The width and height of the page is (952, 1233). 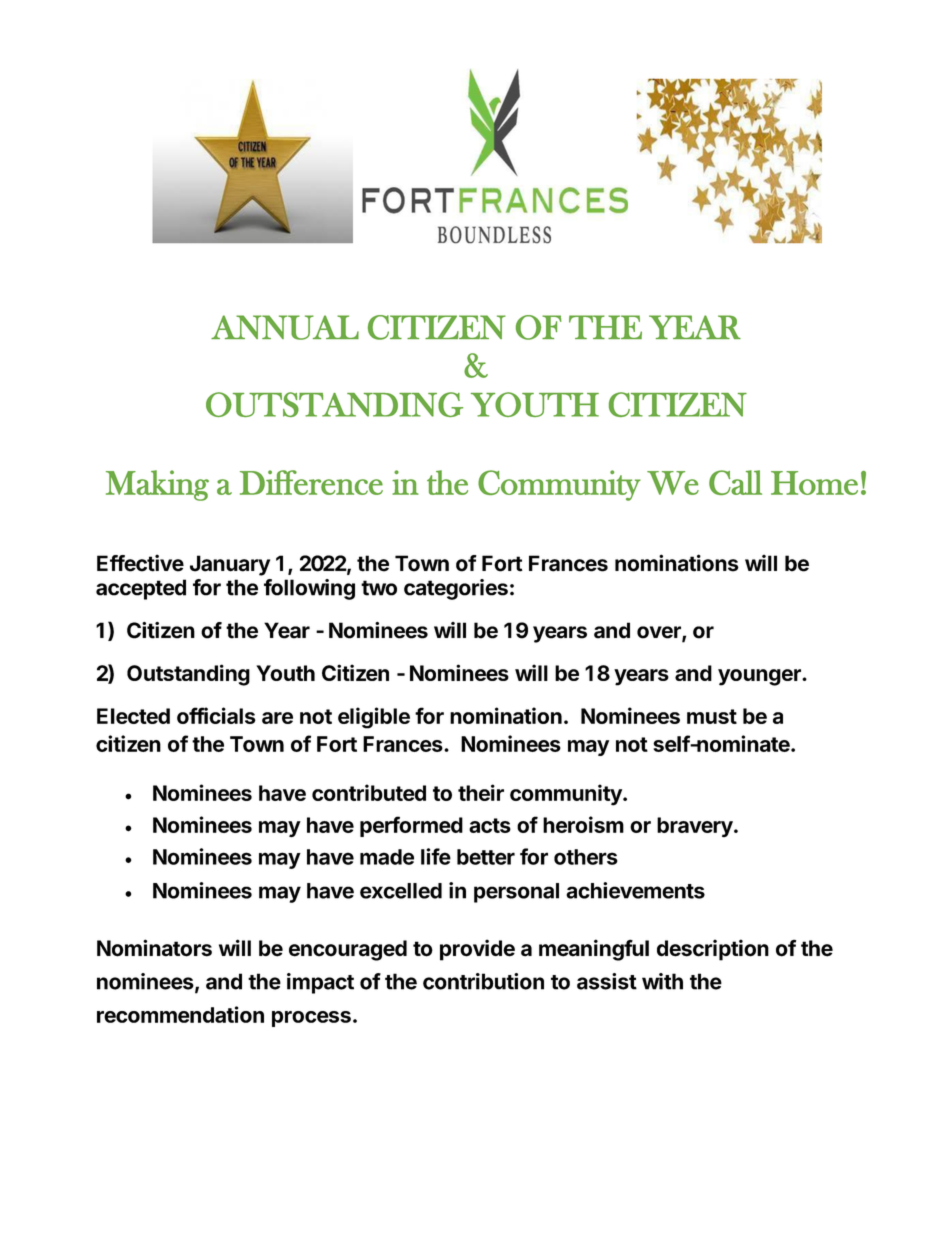 I want to click on officials, so click(x=216, y=715).
